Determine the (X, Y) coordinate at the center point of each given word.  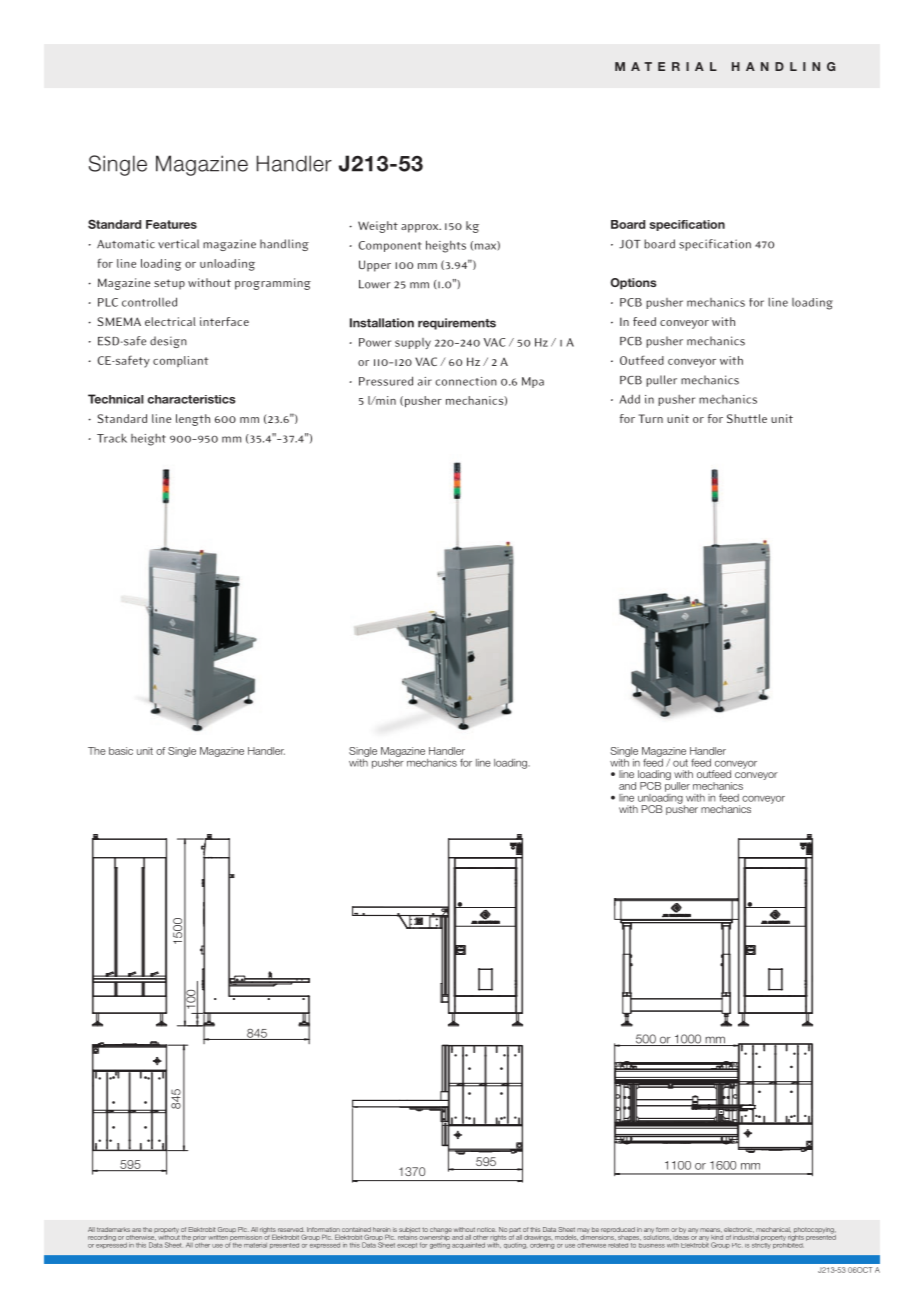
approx (421, 228)
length (193, 420)
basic (121, 751)
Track (112, 438)
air (425, 381)
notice (486, 1229)
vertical (178, 244)
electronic (739, 1230)
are (136, 1230)
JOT (630, 244)
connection (466, 381)
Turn (651, 418)
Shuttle (747, 418)
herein (382, 1229)
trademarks (113, 1229)
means (711, 1230)
